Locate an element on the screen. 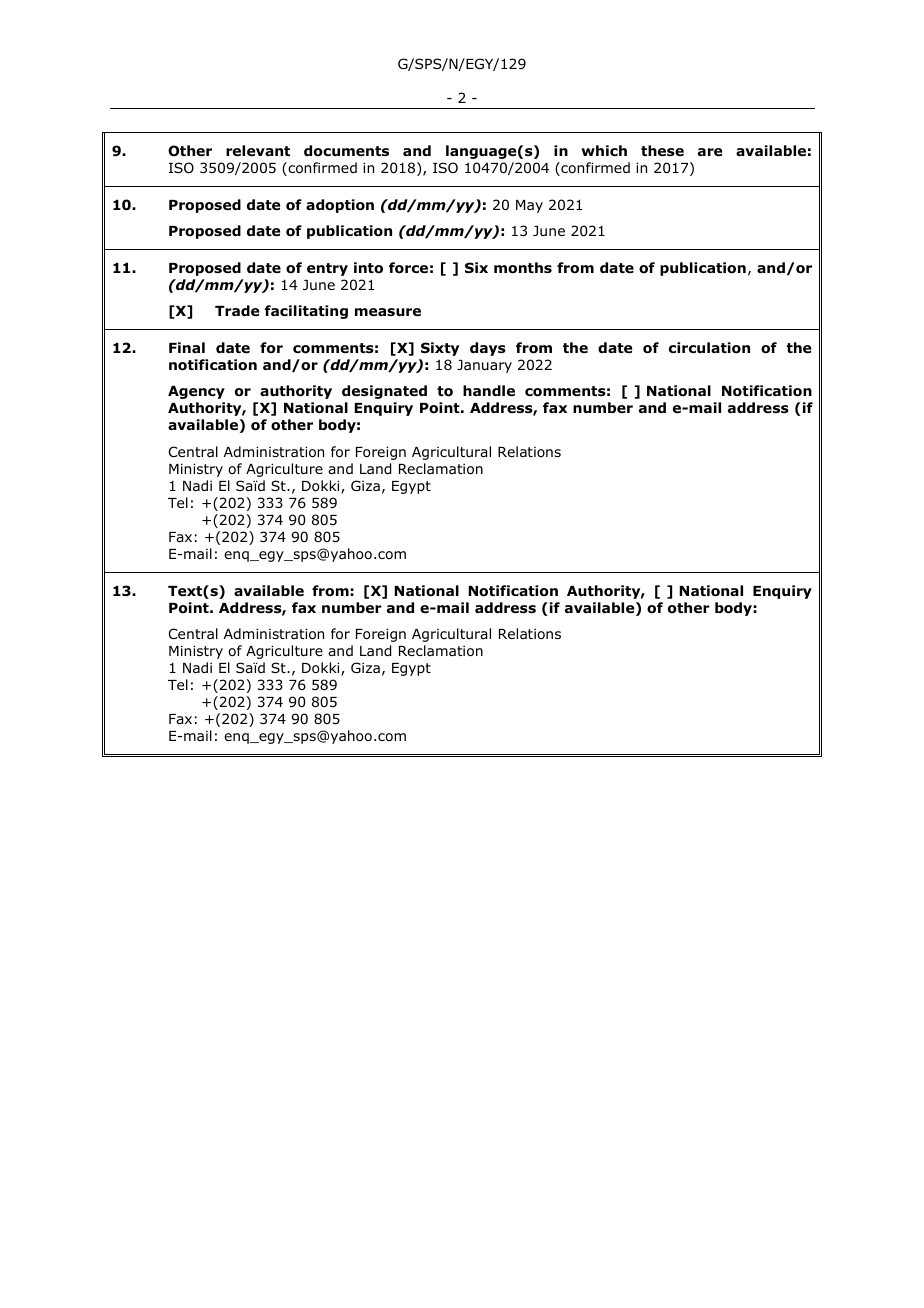  Trade is located at coordinates (237, 310).
